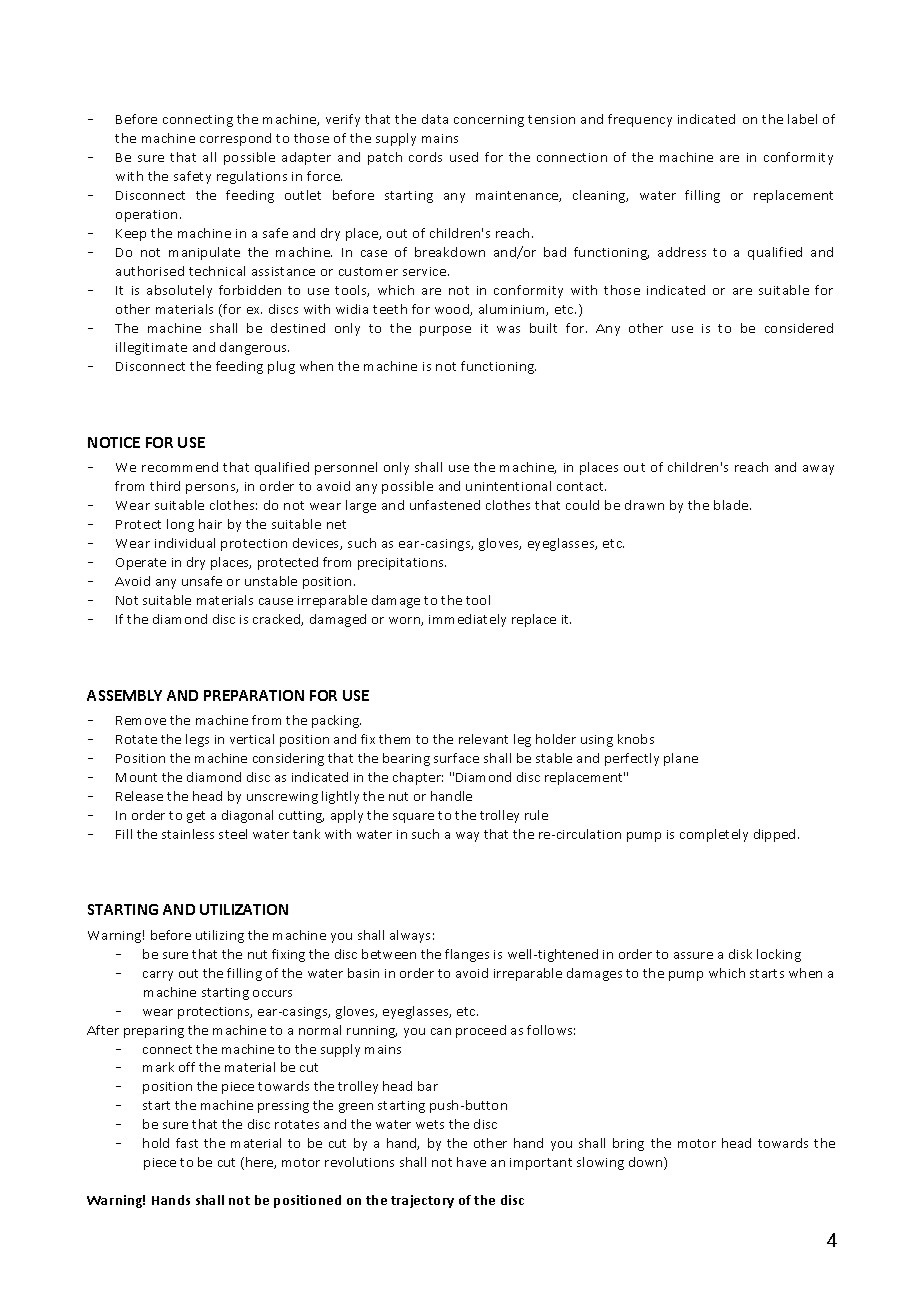 Image resolution: width=924 pixels, height=1308 pixels. Describe the element at coordinates (740, 954) in the document. I see `disk` at that location.
